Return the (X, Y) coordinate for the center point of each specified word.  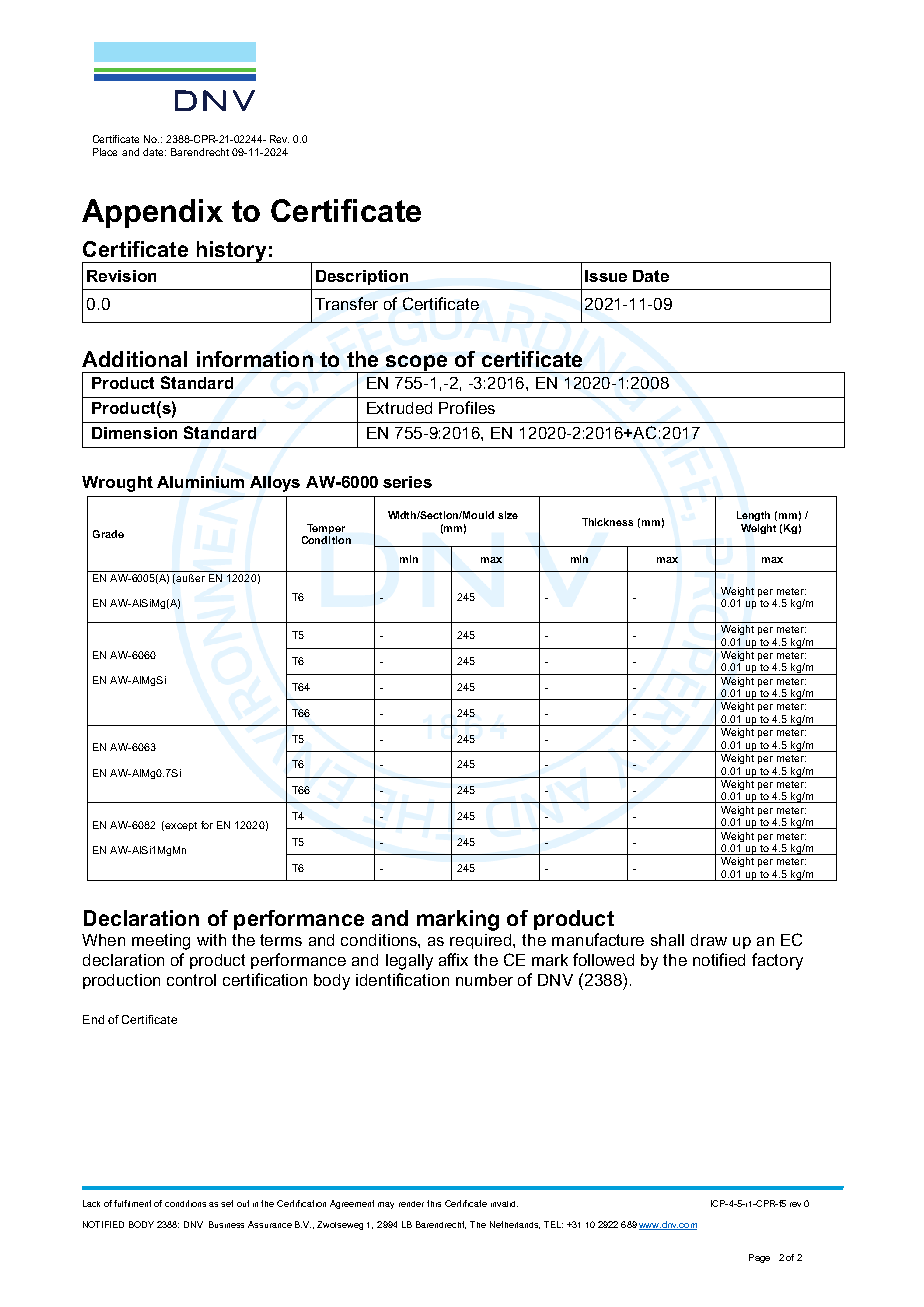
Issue (606, 276)
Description (362, 277)
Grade (108, 534)
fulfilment (132, 1203)
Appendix (152, 213)
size (508, 515)
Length (753, 516)
